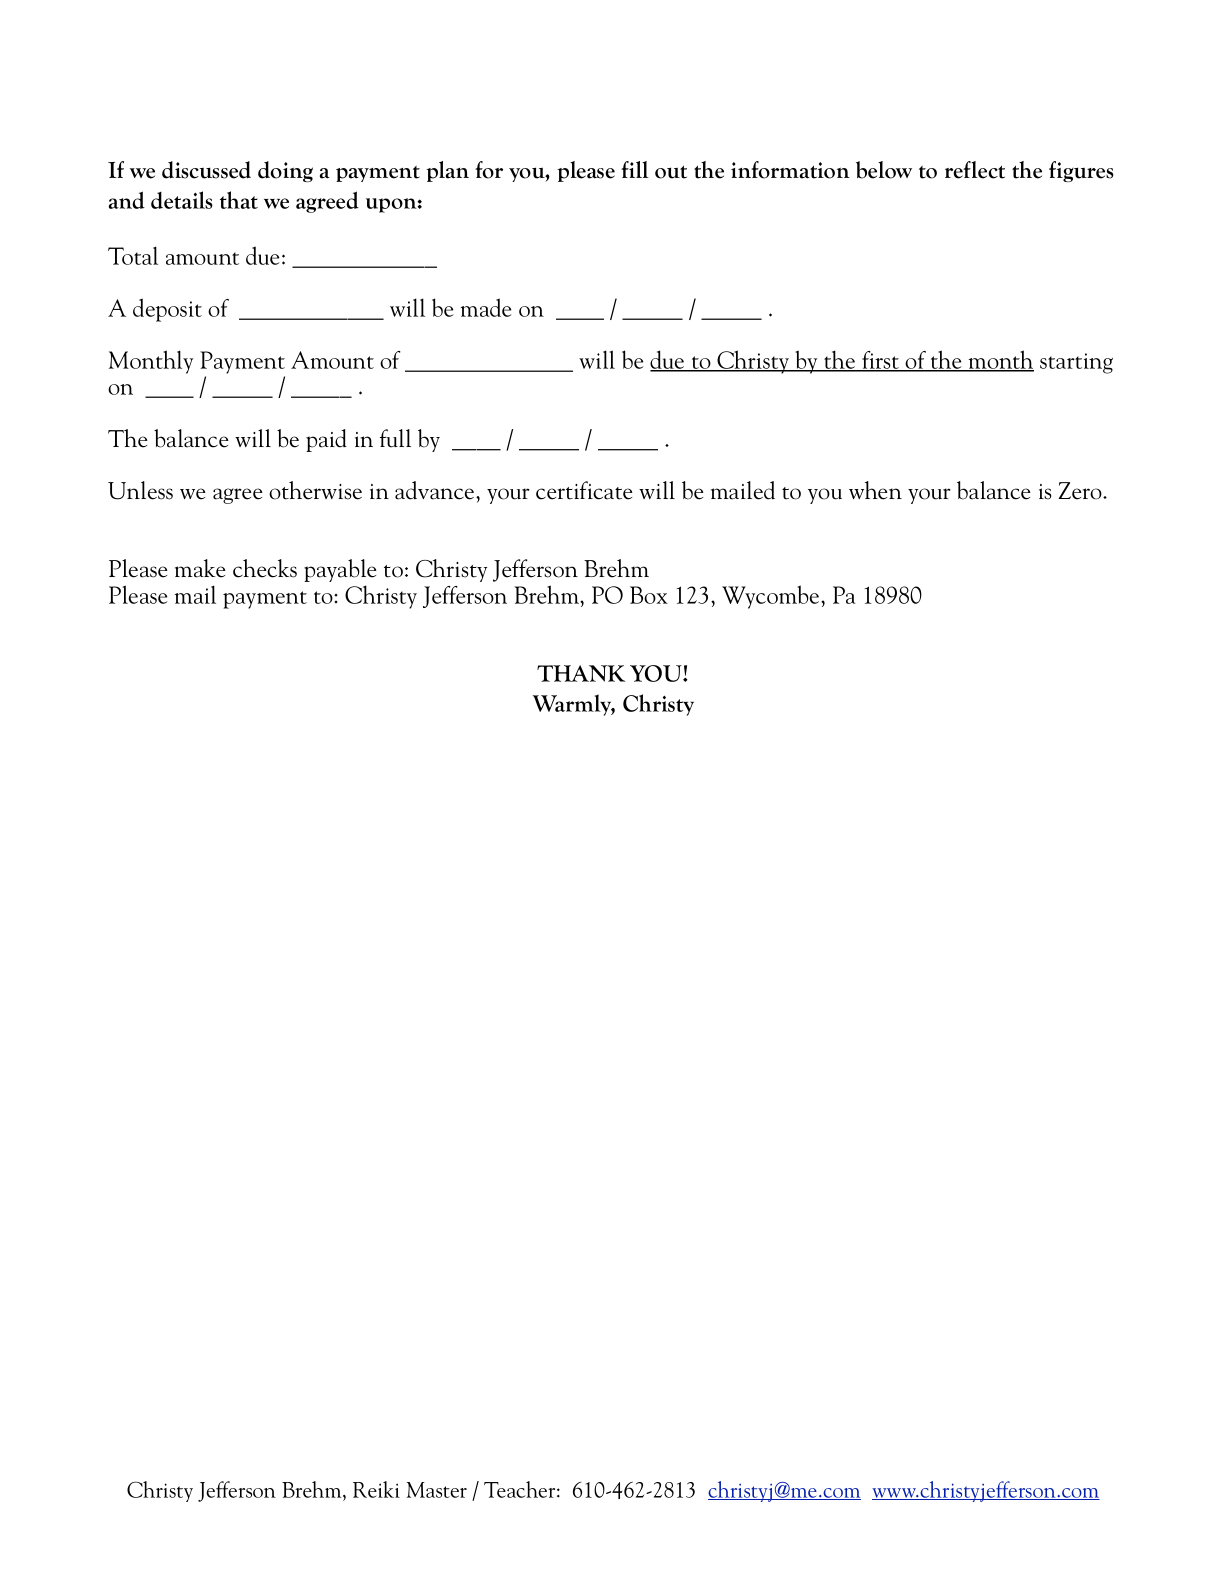  Describe the element at coordinates (581, 673) in the screenshot. I see `THANK` at that location.
